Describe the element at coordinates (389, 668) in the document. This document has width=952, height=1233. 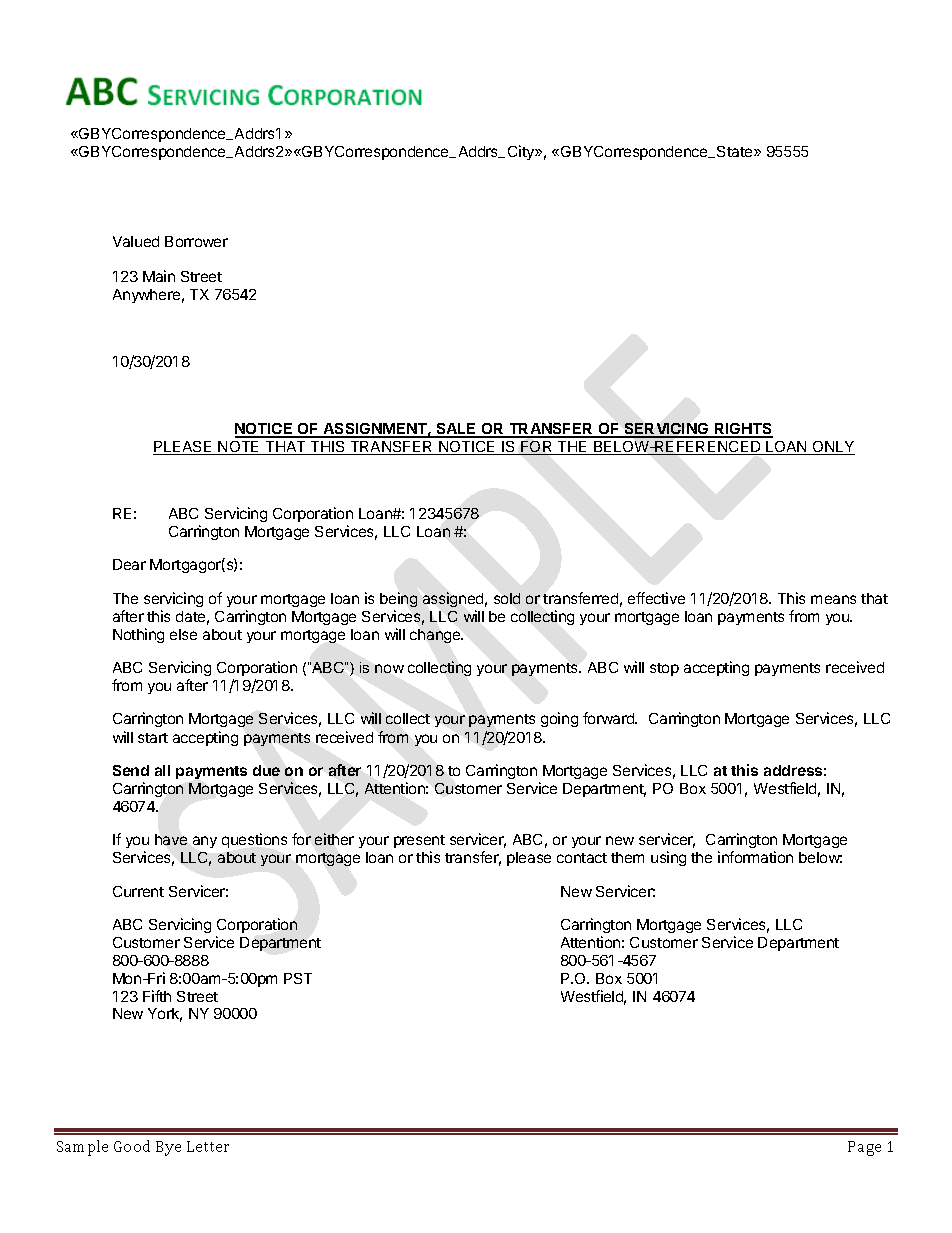
I see `now` at that location.
